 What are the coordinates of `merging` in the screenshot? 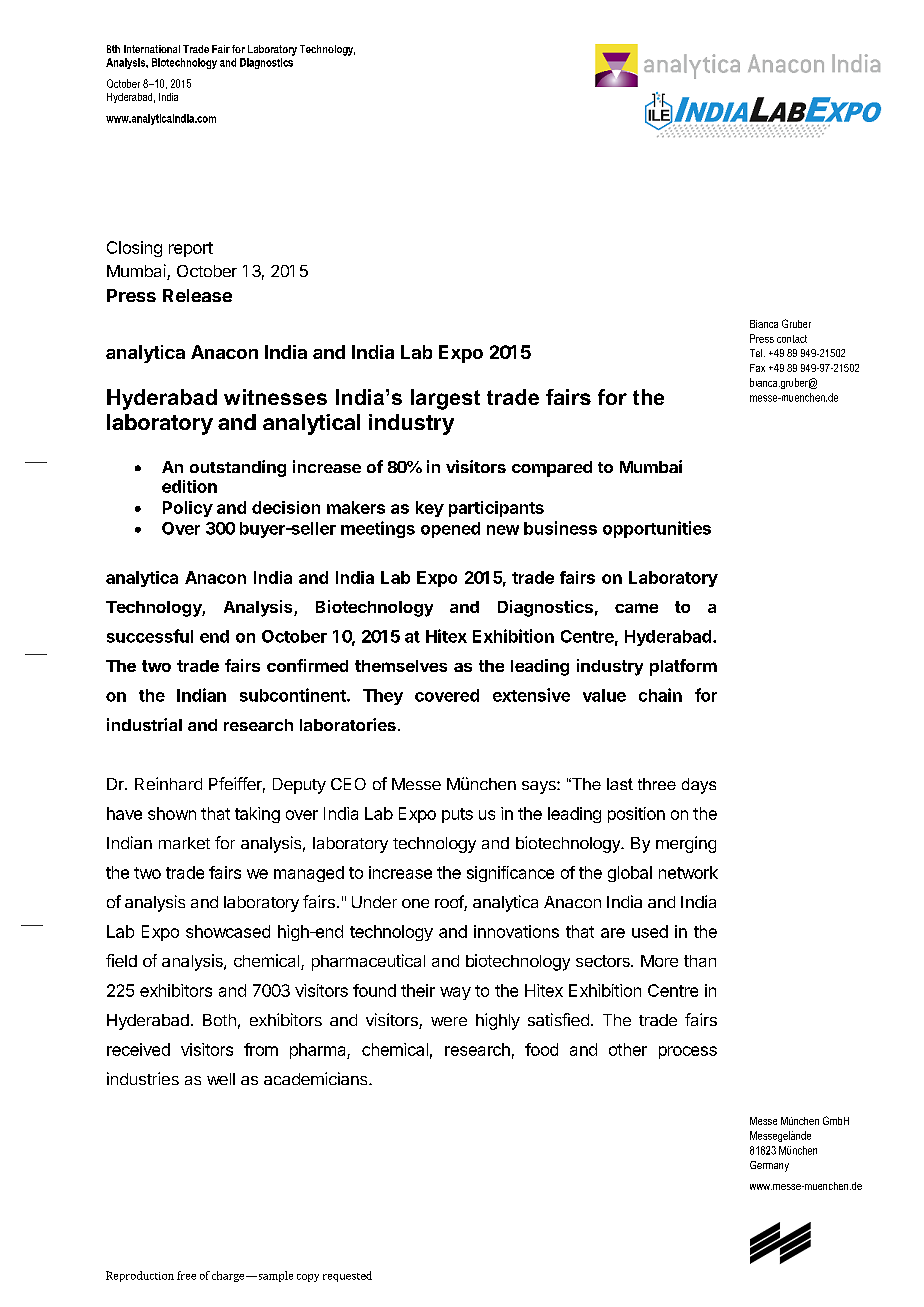 It's located at (686, 844).
